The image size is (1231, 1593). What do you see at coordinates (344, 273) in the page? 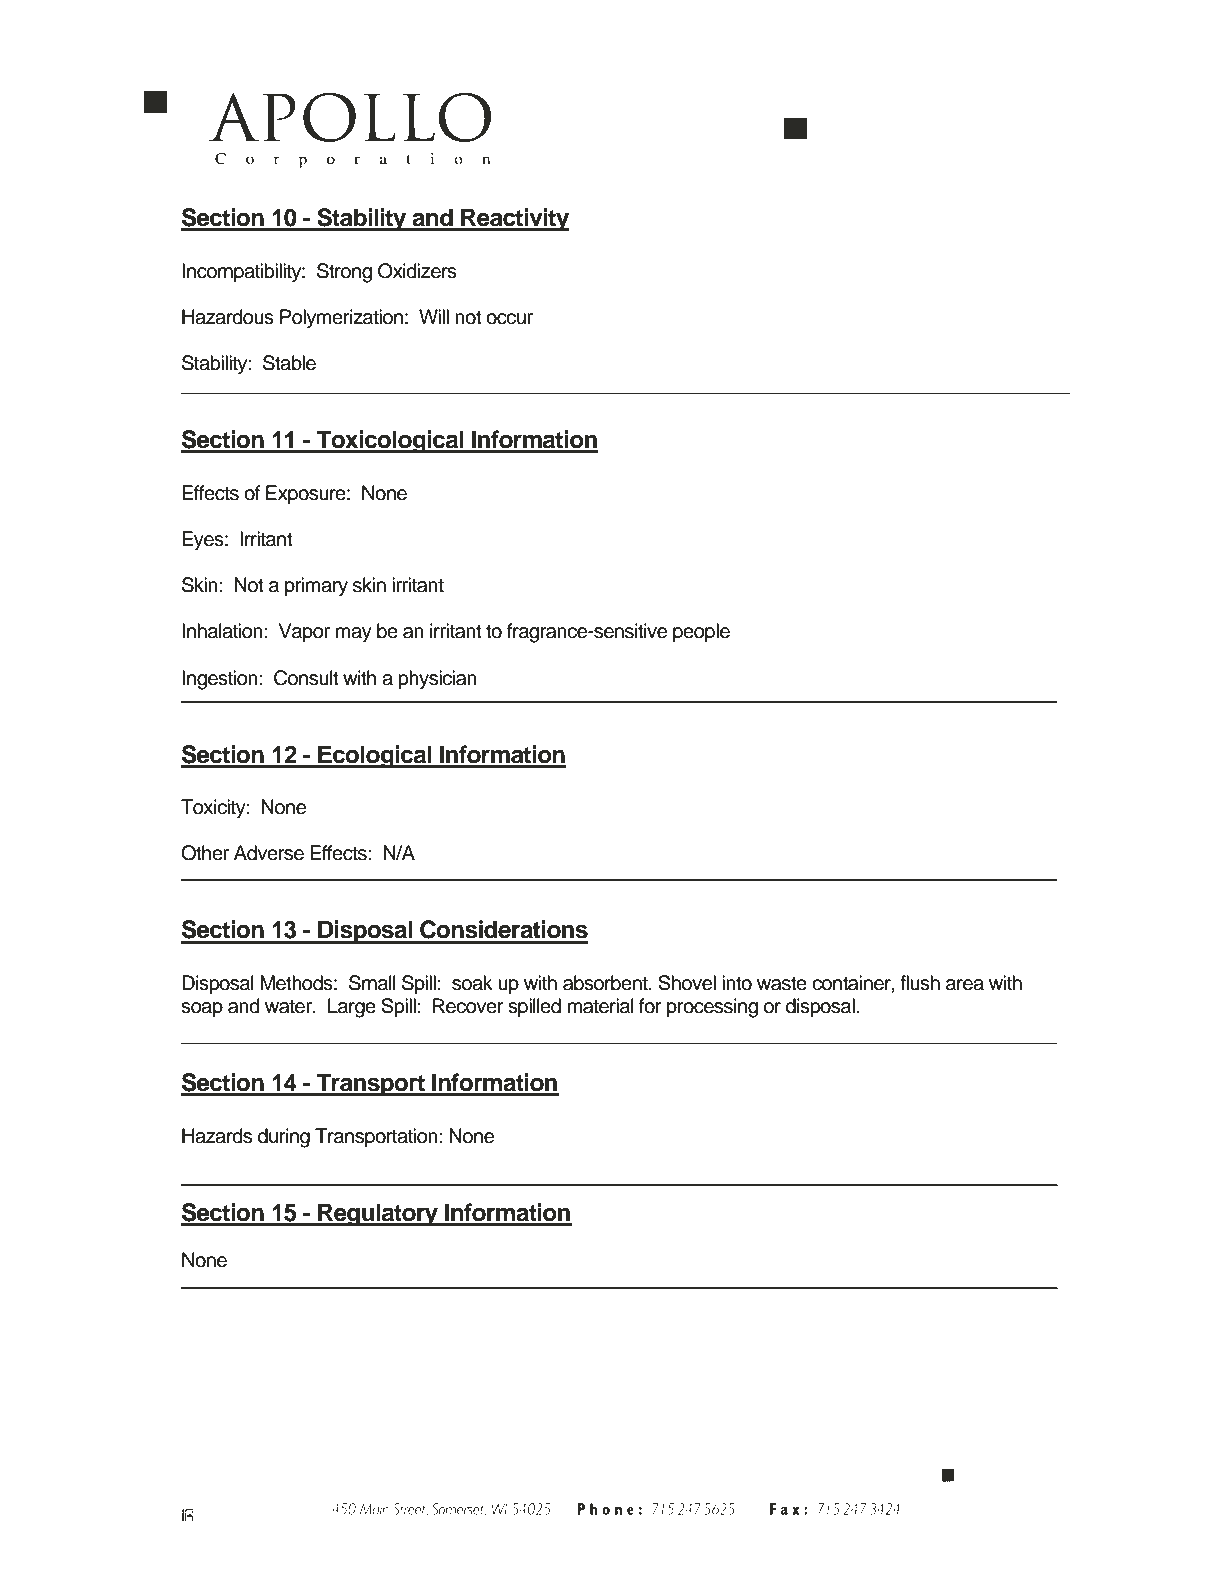
I see `Strong` at bounding box center [344, 273].
